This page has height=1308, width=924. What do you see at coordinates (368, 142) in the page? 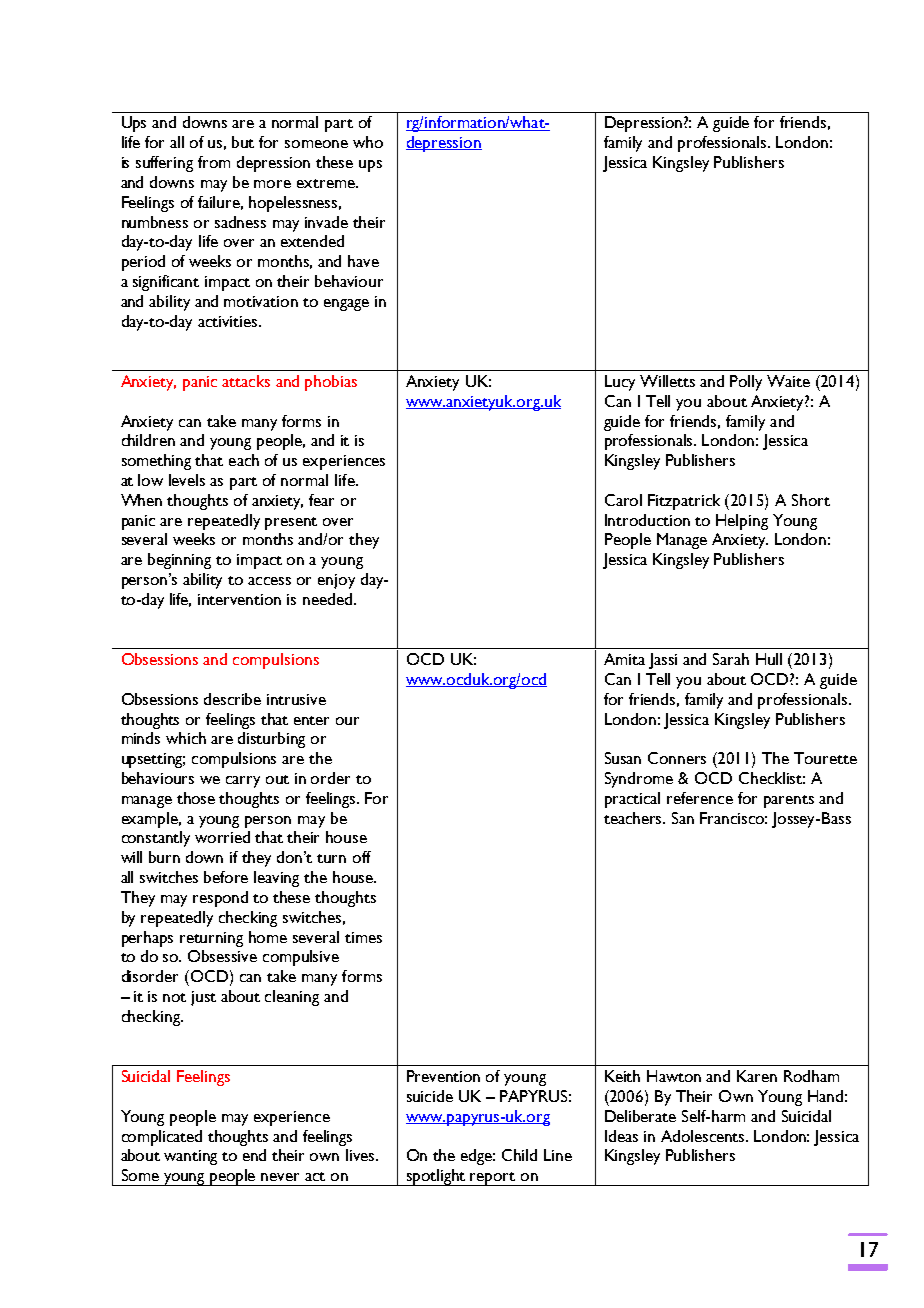
I see `who` at bounding box center [368, 142].
